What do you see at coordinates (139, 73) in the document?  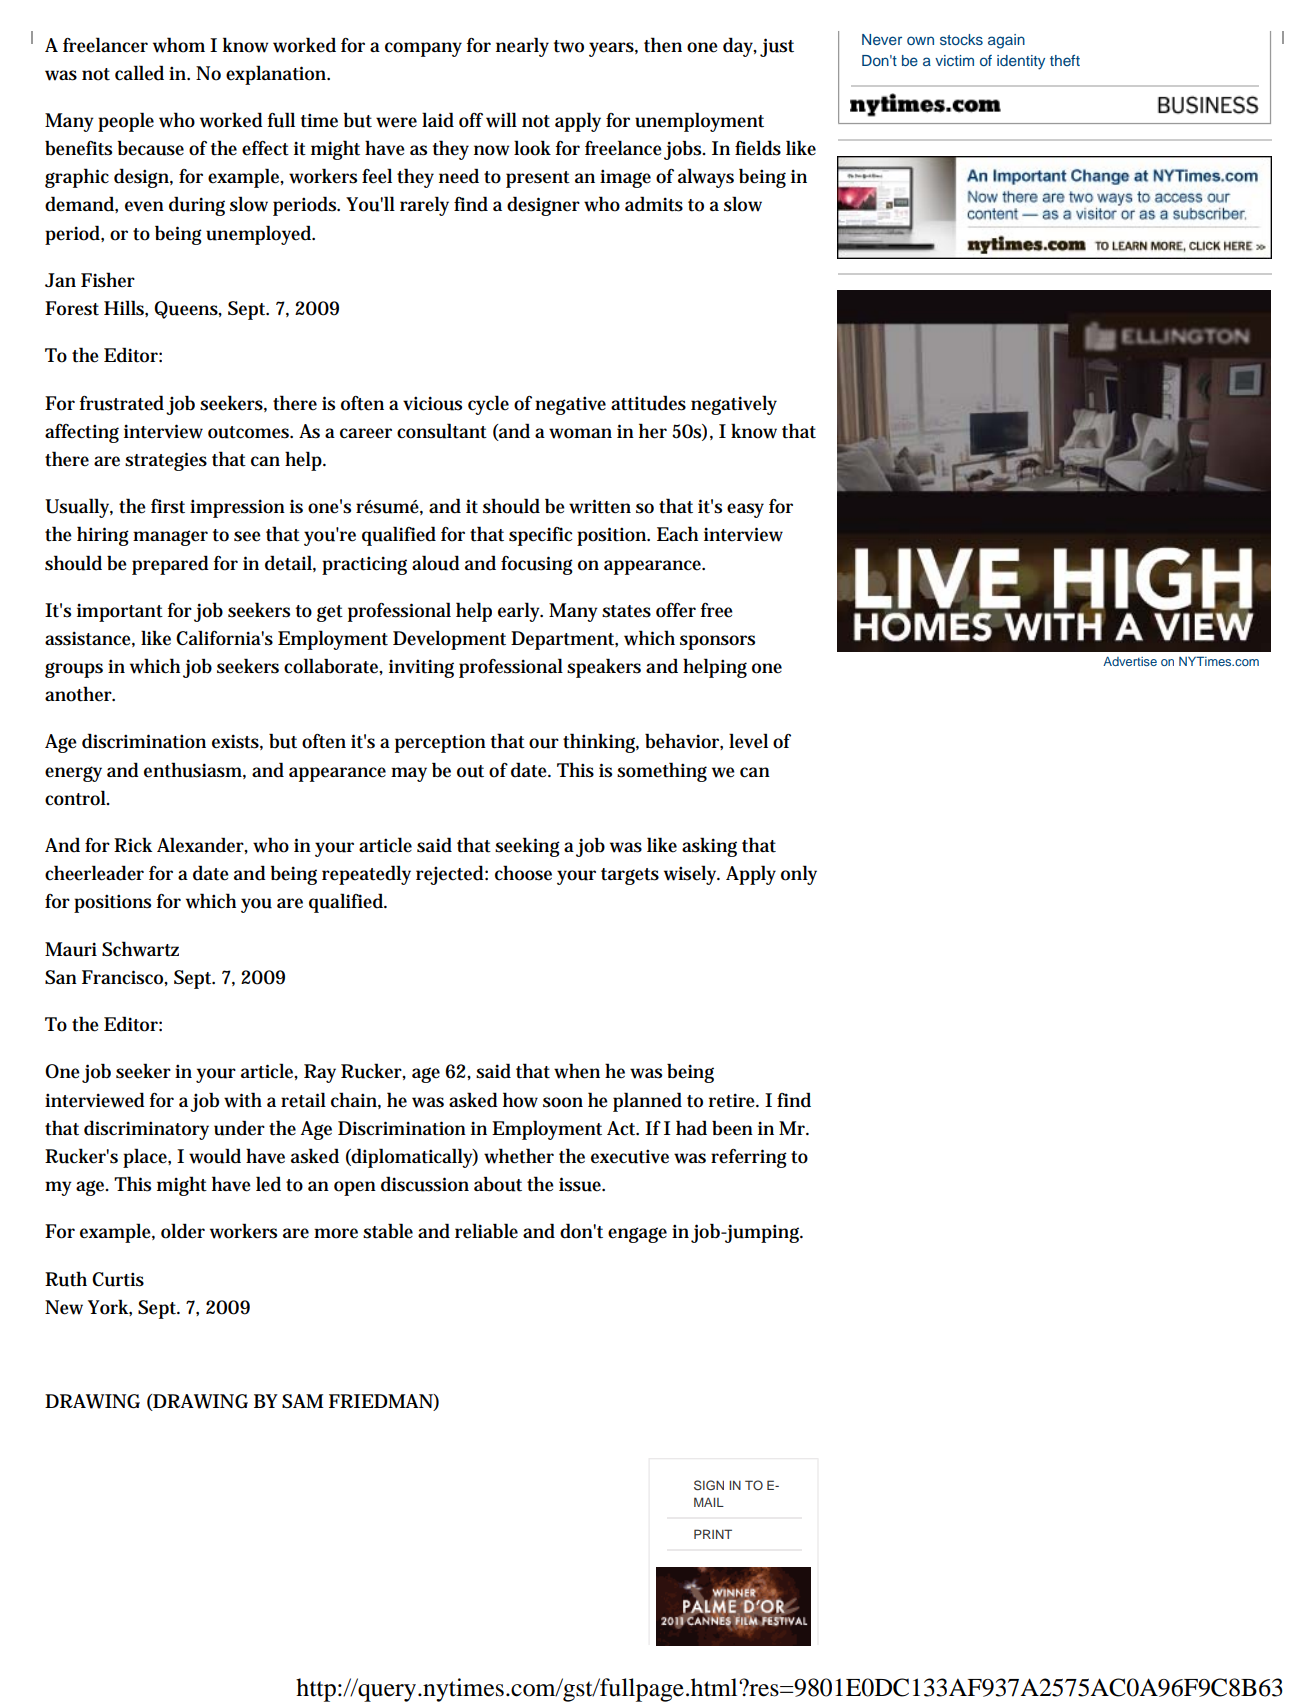 I see `called` at bounding box center [139, 73].
